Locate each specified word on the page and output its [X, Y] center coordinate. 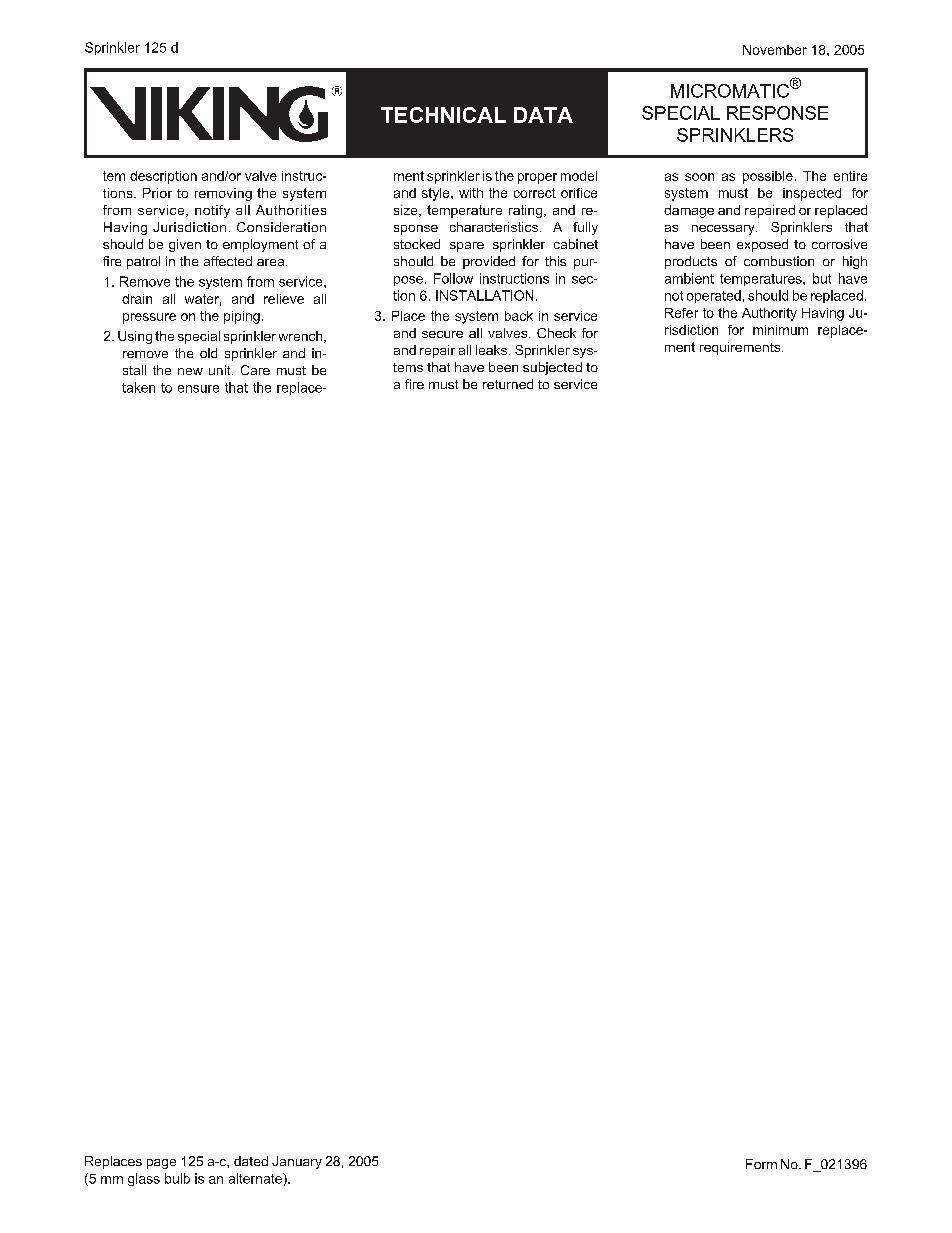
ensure [198, 389]
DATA [543, 115]
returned [508, 384]
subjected [552, 368]
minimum [780, 330]
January [297, 1162]
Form [761, 1164]
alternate [256, 1178]
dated [251, 1161]
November [775, 50]
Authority [769, 314]
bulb [177, 1178]
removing [223, 194]
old [208, 353]
